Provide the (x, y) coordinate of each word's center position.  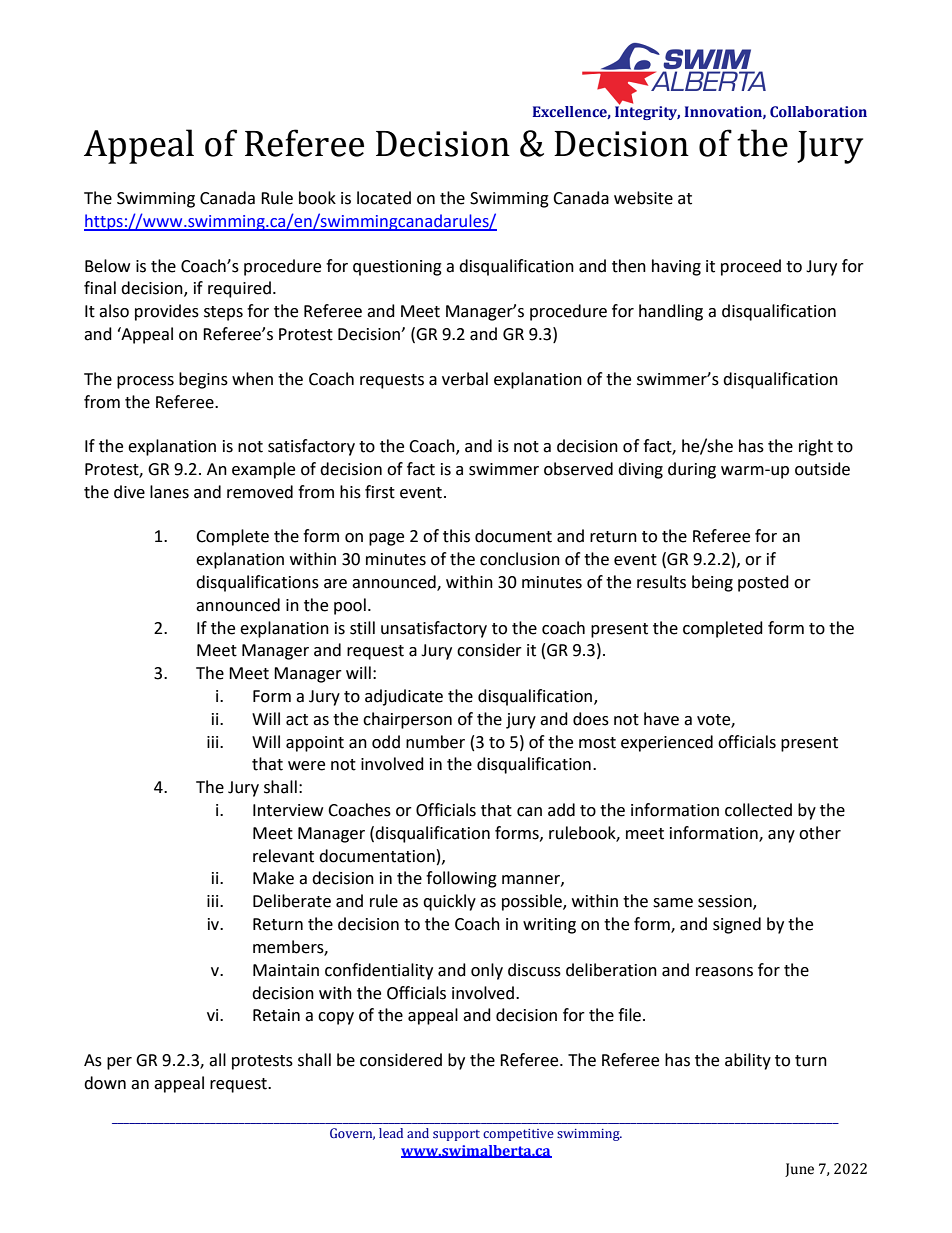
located (384, 198)
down (105, 1083)
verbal (465, 379)
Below (107, 266)
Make (273, 878)
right (816, 447)
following (461, 879)
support (456, 1135)
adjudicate (404, 697)
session (726, 902)
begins (203, 380)
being (712, 583)
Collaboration (818, 112)
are (335, 584)
